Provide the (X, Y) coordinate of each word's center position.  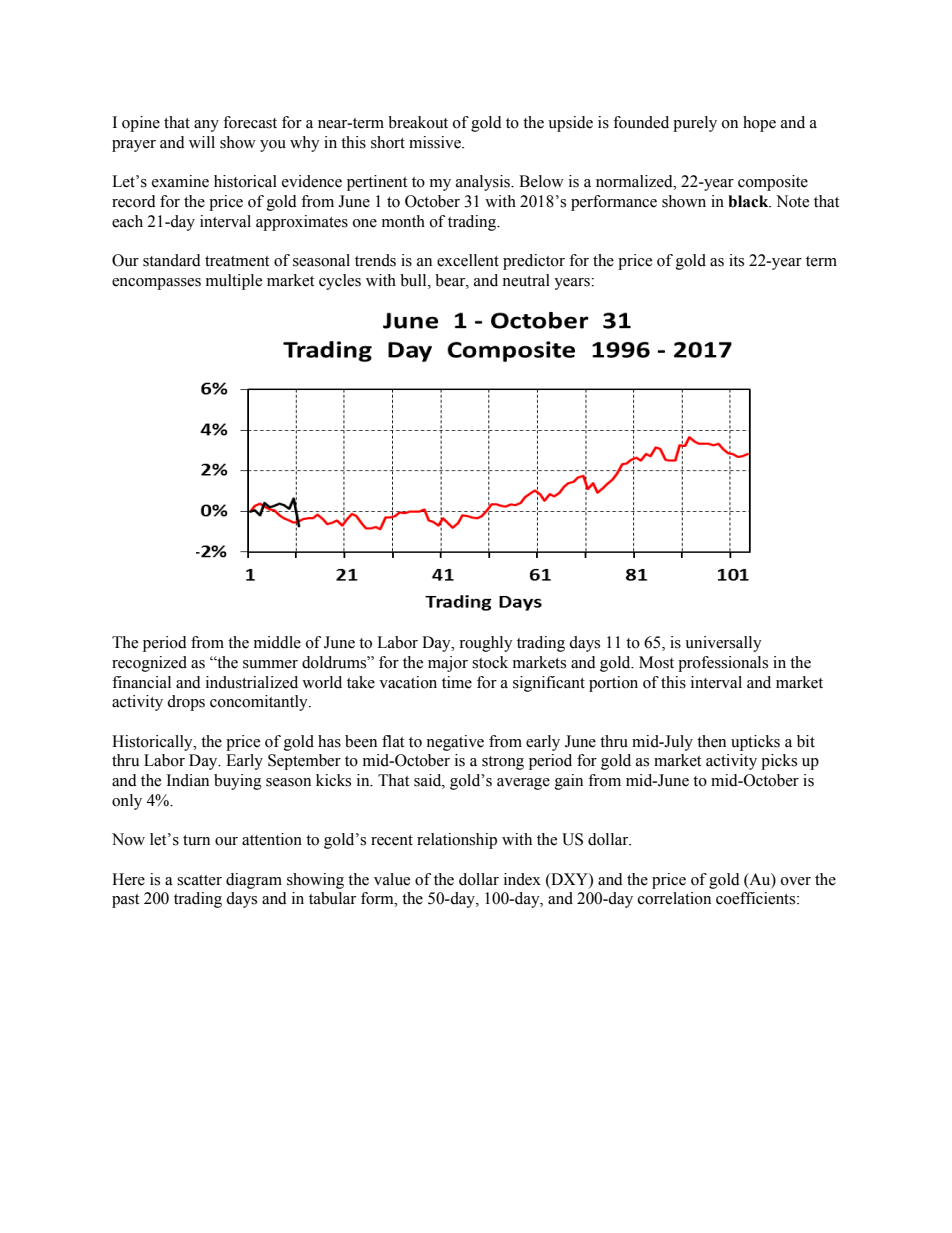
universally (723, 644)
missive (436, 142)
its (736, 260)
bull (414, 280)
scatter (199, 880)
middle (277, 642)
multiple (234, 282)
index (522, 879)
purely (695, 124)
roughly (486, 644)
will (202, 142)
